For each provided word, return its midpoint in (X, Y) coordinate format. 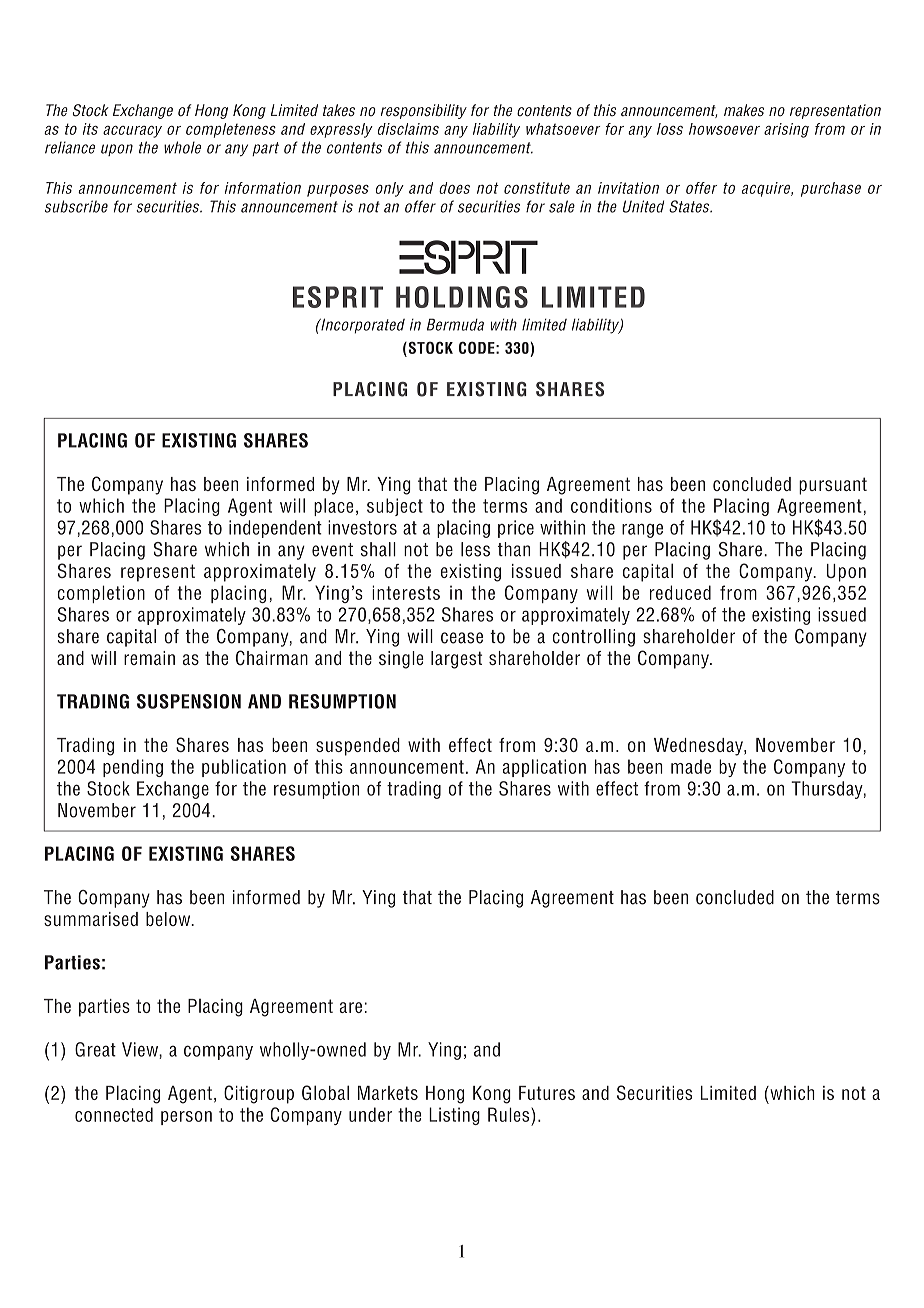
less (475, 549)
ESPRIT (338, 297)
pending (133, 768)
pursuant (833, 486)
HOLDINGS (462, 297)
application (544, 768)
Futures (547, 1093)
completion (101, 594)
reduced (680, 592)
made (691, 766)
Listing (454, 1116)
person (186, 1118)
